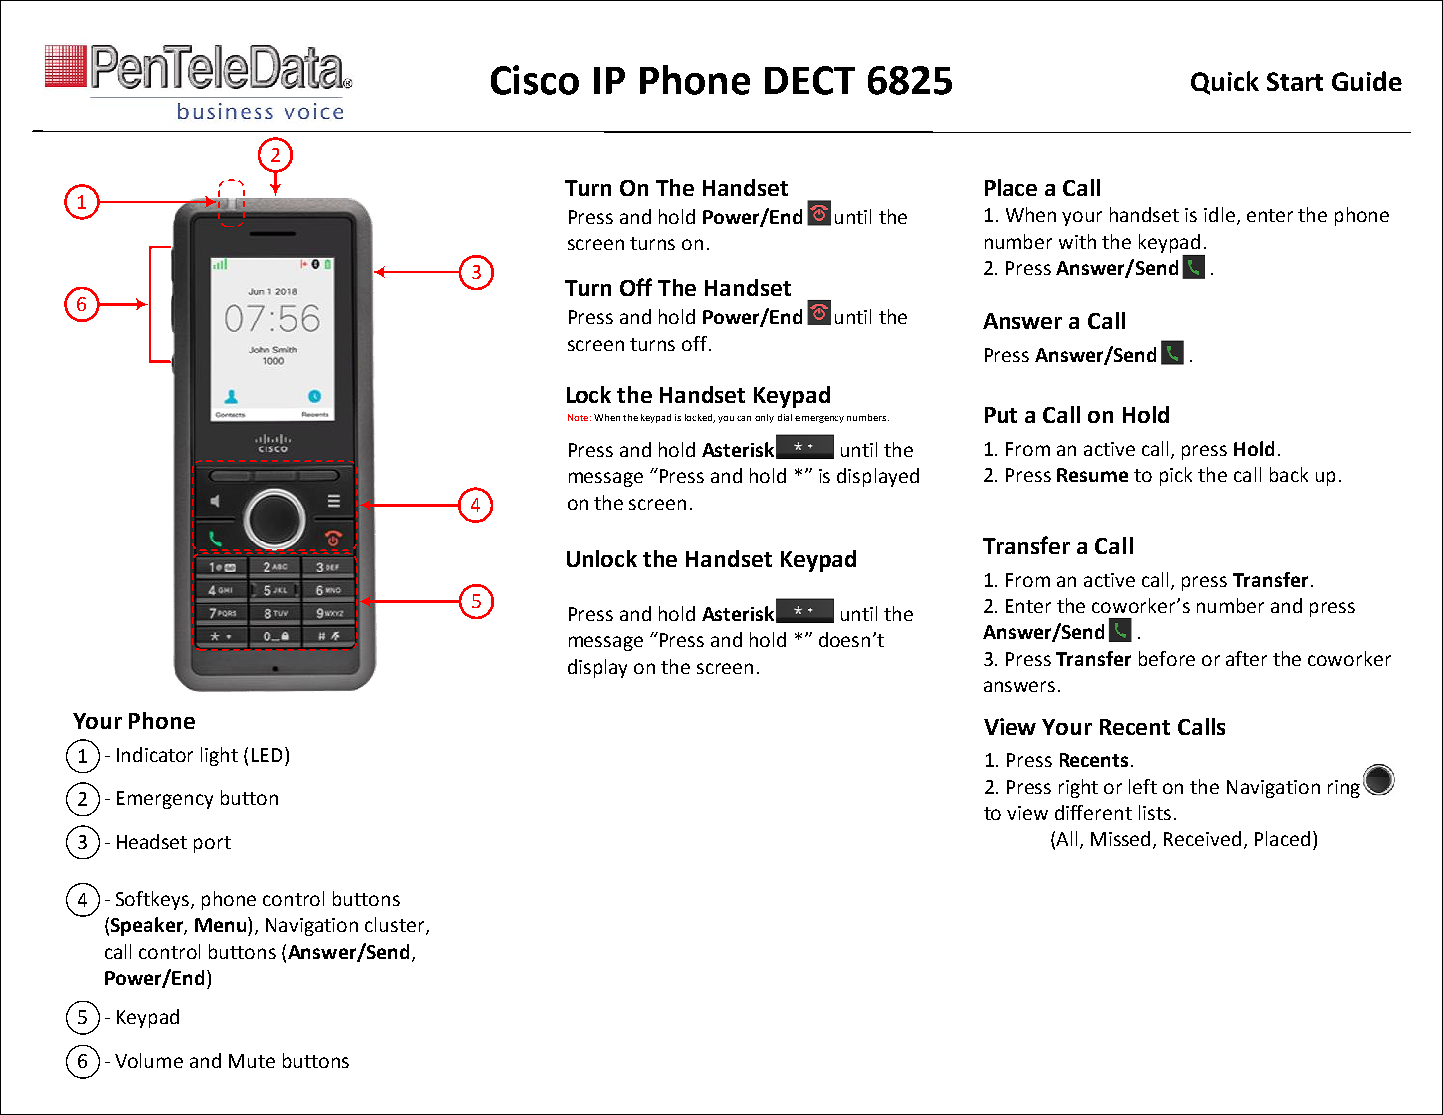 Image resolution: width=1443 pixels, height=1115 pixels. Describe the element at coordinates (1077, 241) in the screenshot. I see `with` at that location.
